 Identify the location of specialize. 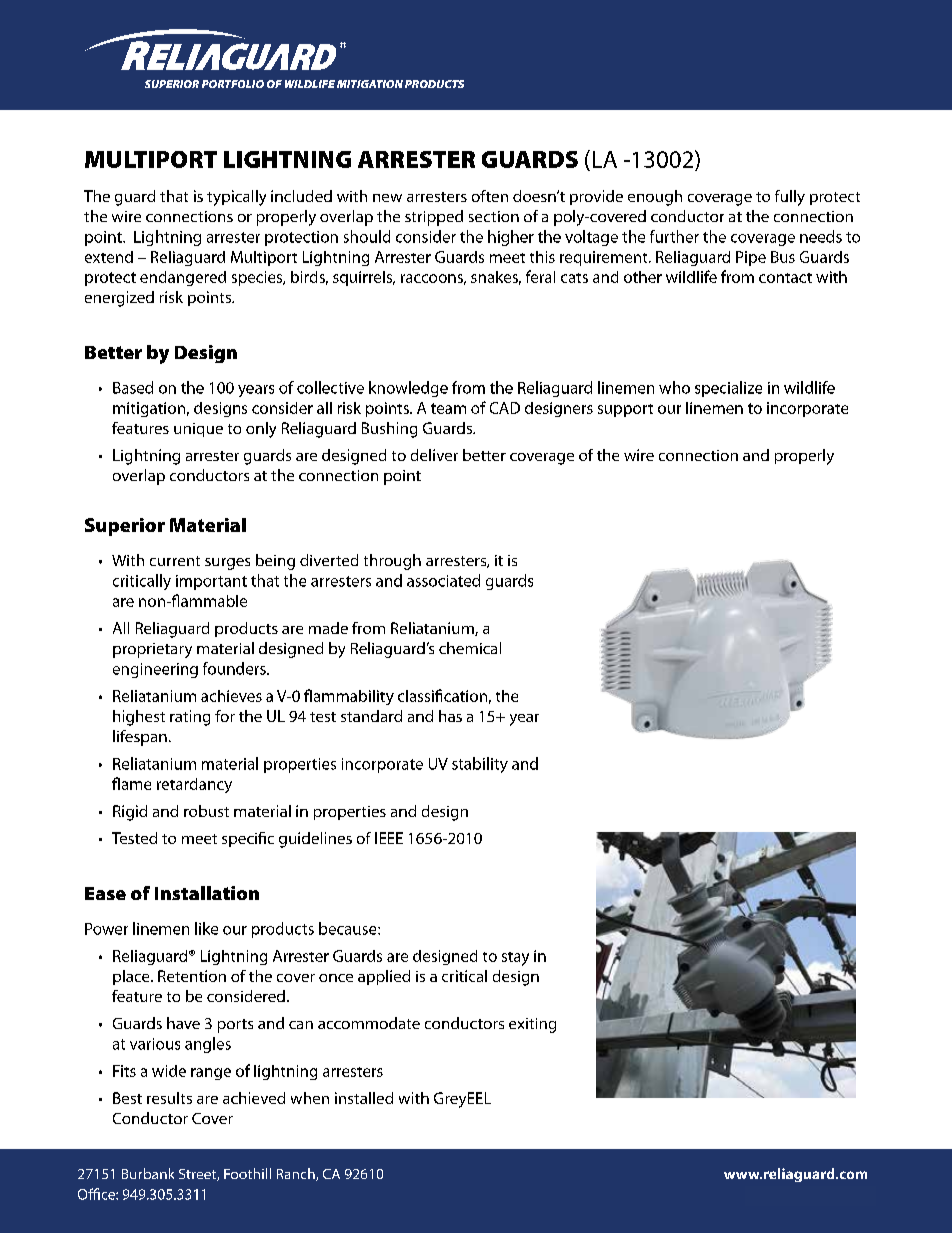
(728, 389).
